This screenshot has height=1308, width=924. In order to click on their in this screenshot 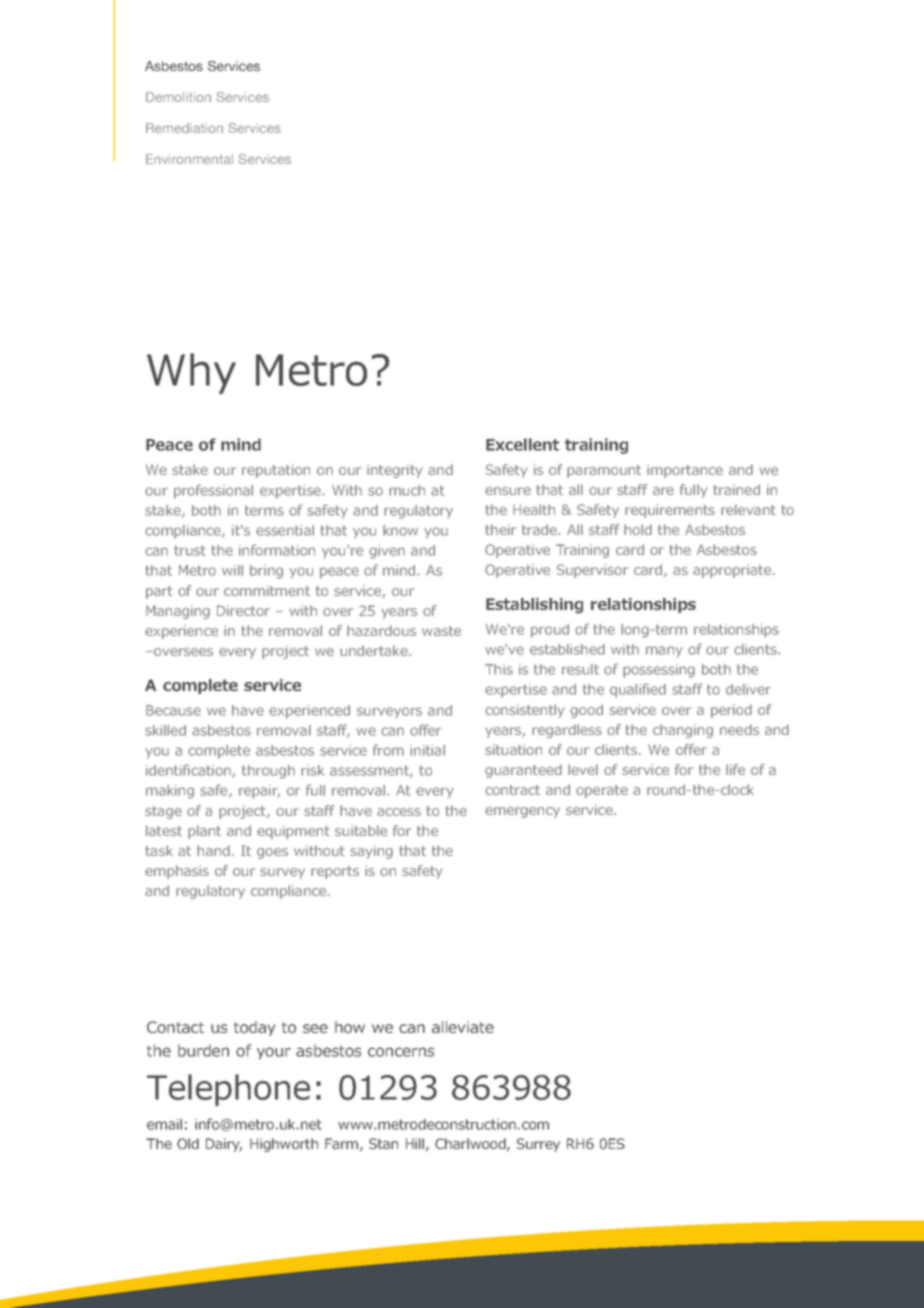, I will do `click(501, 529)`.
